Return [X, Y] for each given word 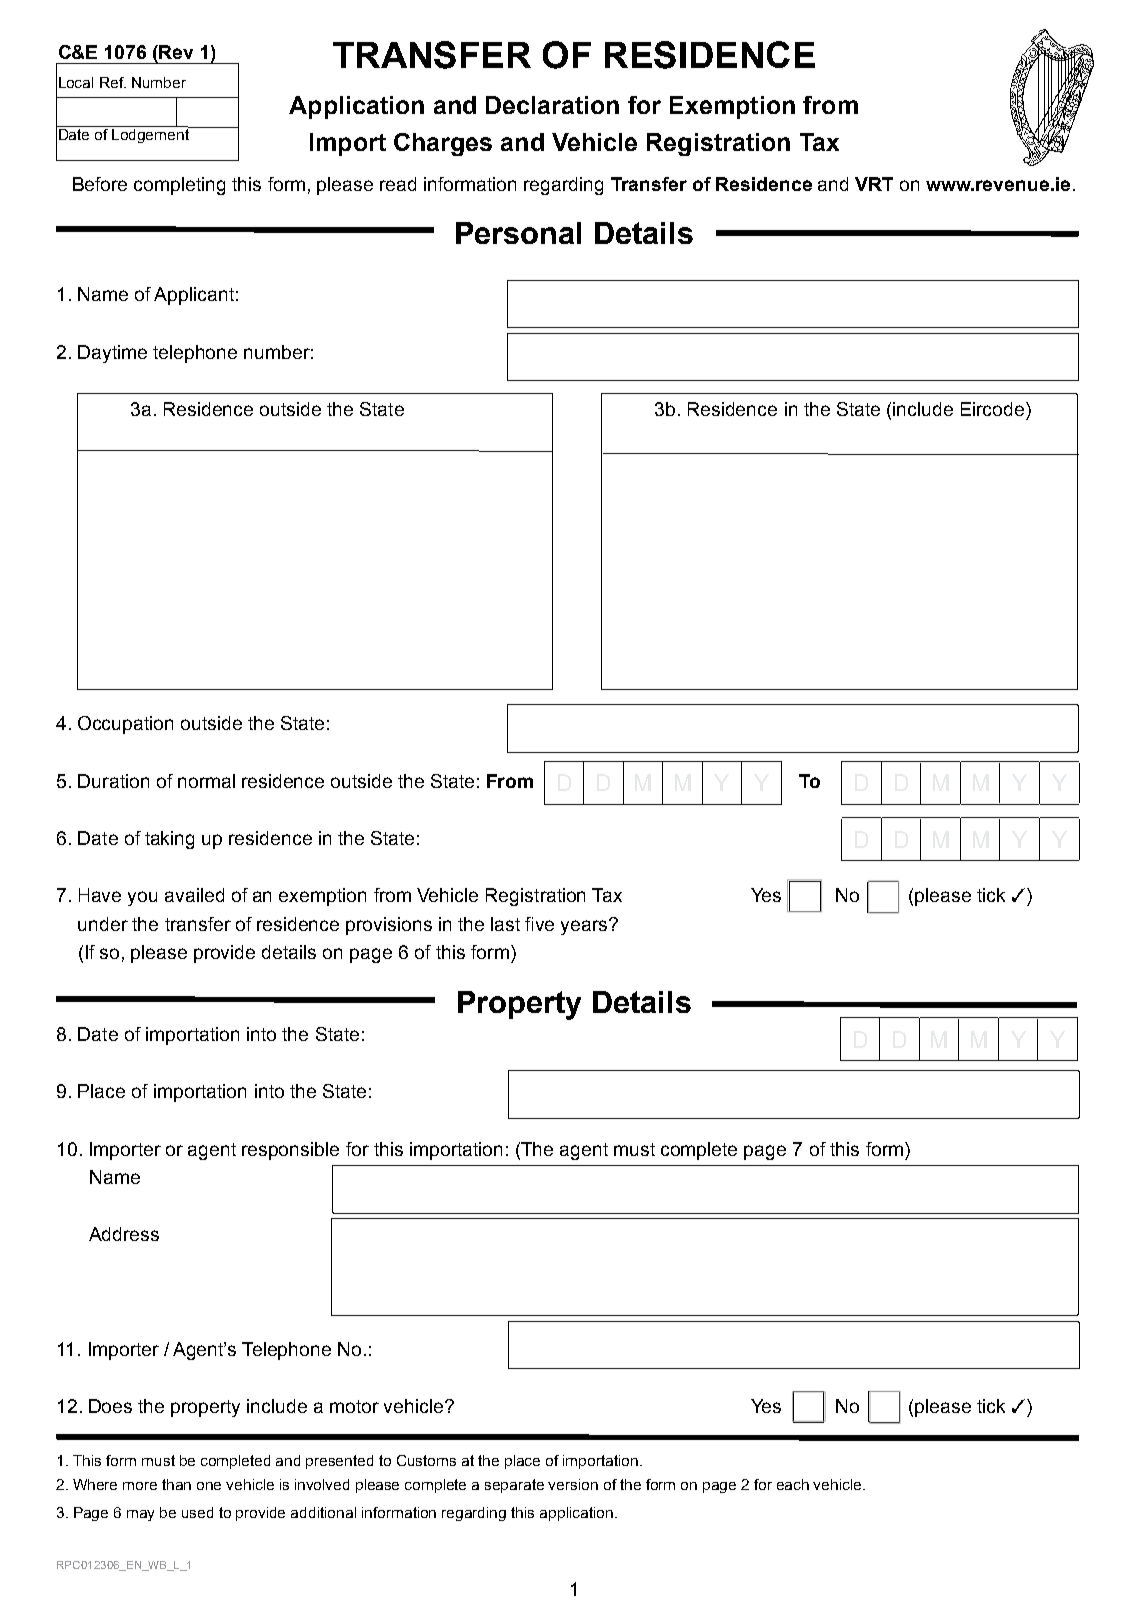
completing [179, 186]
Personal [518, 233]
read [398, 184]
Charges [443, 144]
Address [124, 1234]
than [176, 1484]
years [585, 927]
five [539, 924]
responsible [290, 1151]
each [793, 1484]
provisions [389, 926]
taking [169, 840]
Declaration [552, 105]
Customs [426, 1460]
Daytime [112, 354]
